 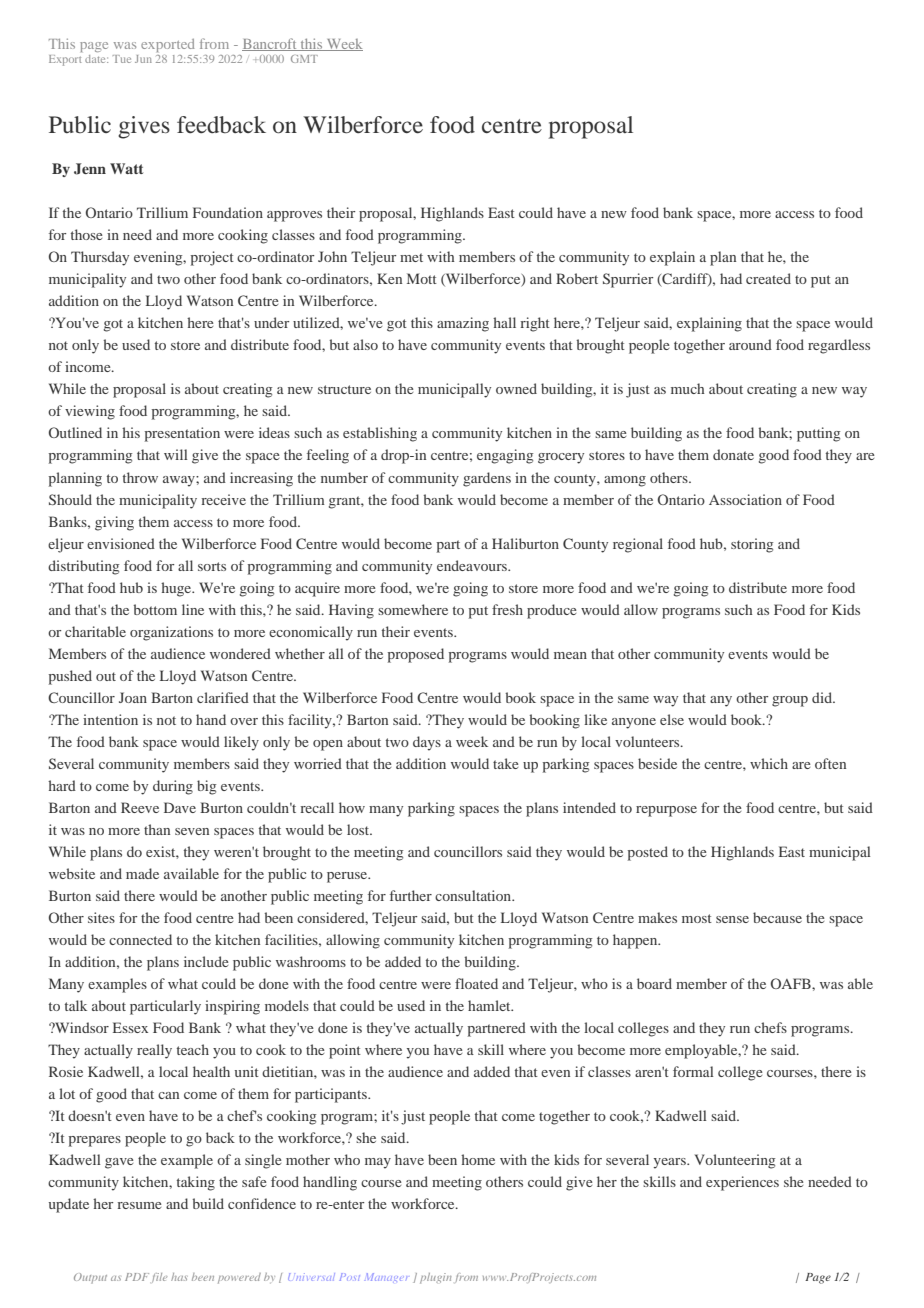 I want to click on made, so click(x=142, y=873).
